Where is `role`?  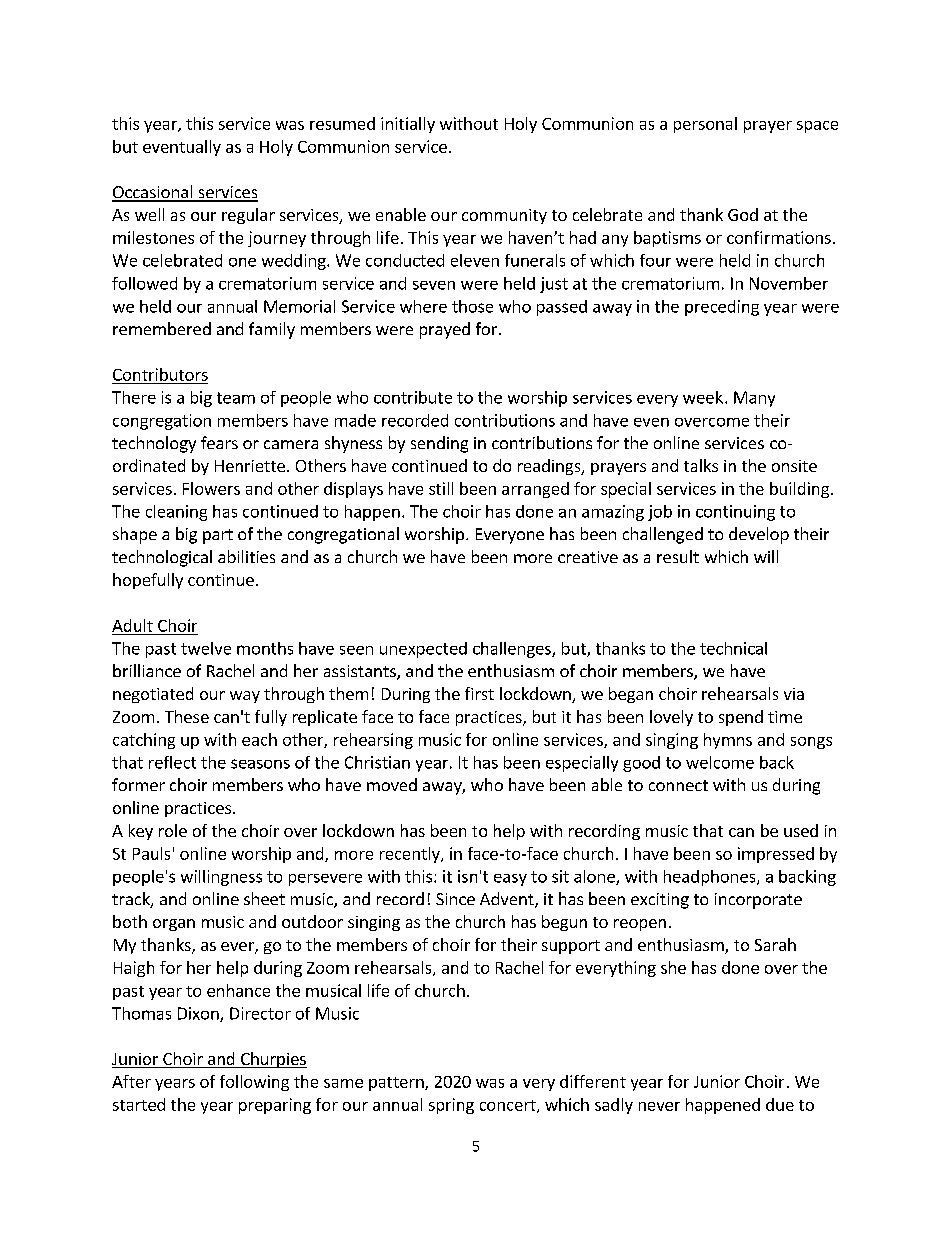 role is located at coordinates (173, 830).
